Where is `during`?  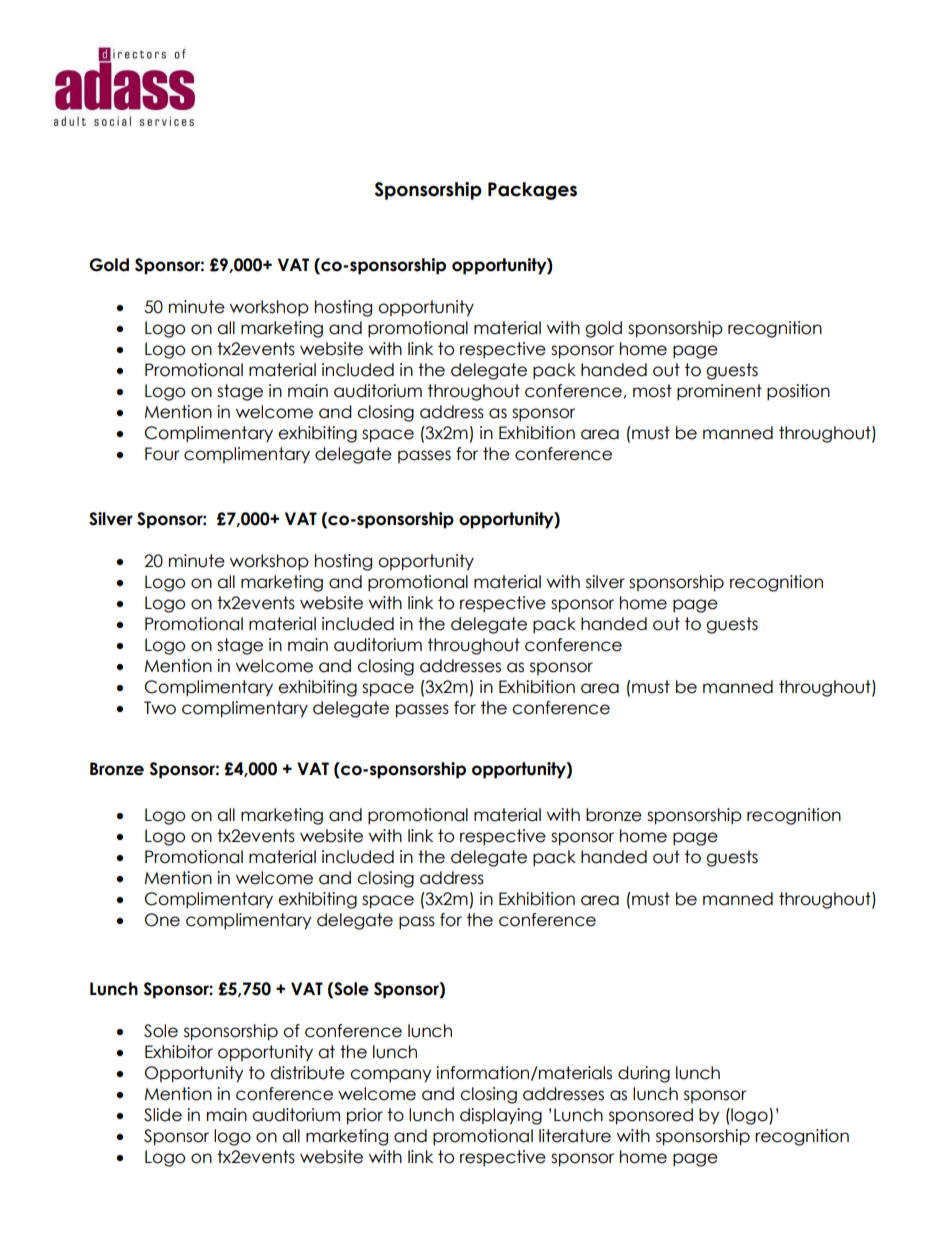
during is located at coordinates (644, 1074).
